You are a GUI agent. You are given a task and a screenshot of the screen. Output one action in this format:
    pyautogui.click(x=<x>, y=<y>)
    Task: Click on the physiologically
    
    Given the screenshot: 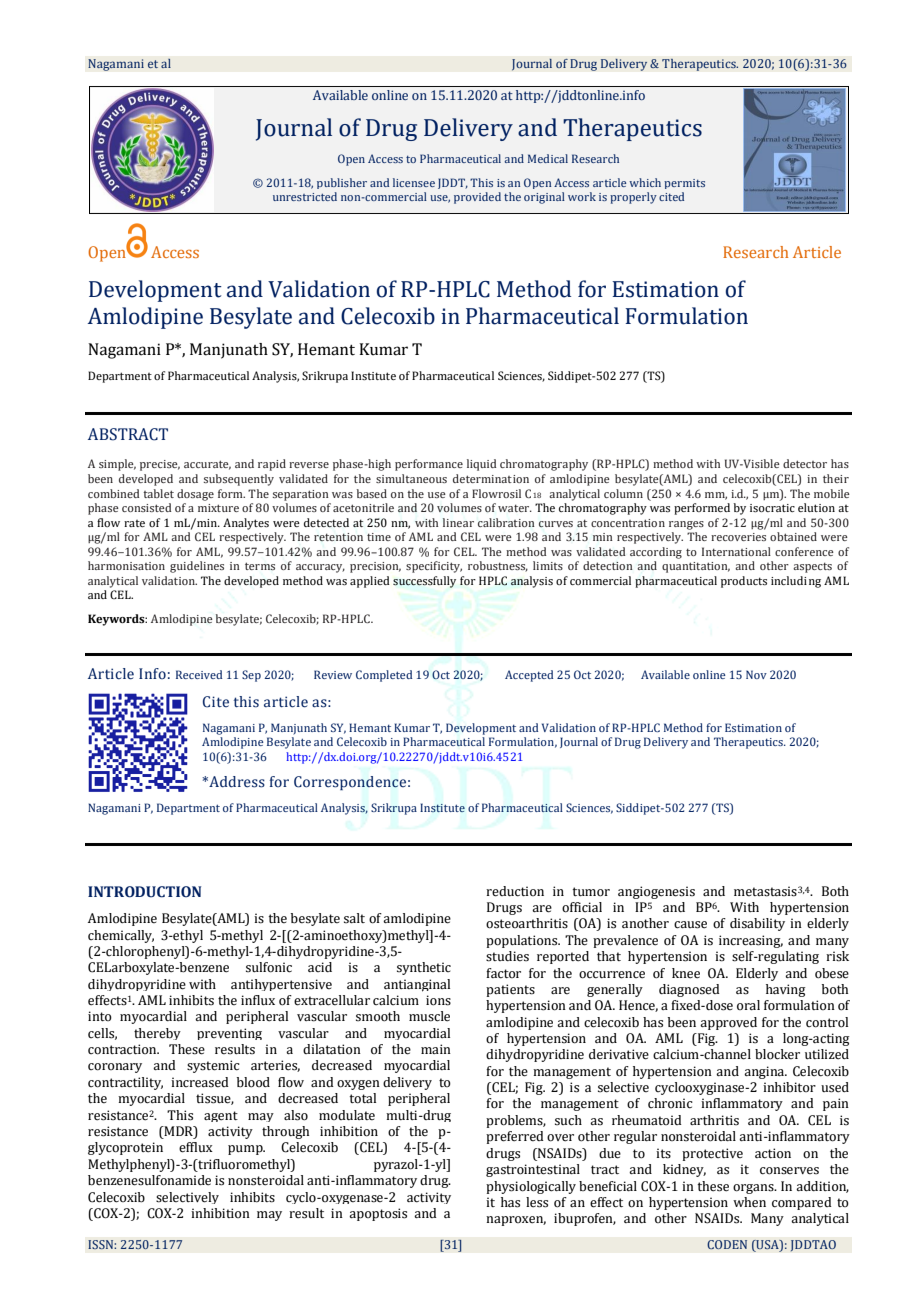 What is the action you would take?
    pyautogui.click(x=531, y=1187)
